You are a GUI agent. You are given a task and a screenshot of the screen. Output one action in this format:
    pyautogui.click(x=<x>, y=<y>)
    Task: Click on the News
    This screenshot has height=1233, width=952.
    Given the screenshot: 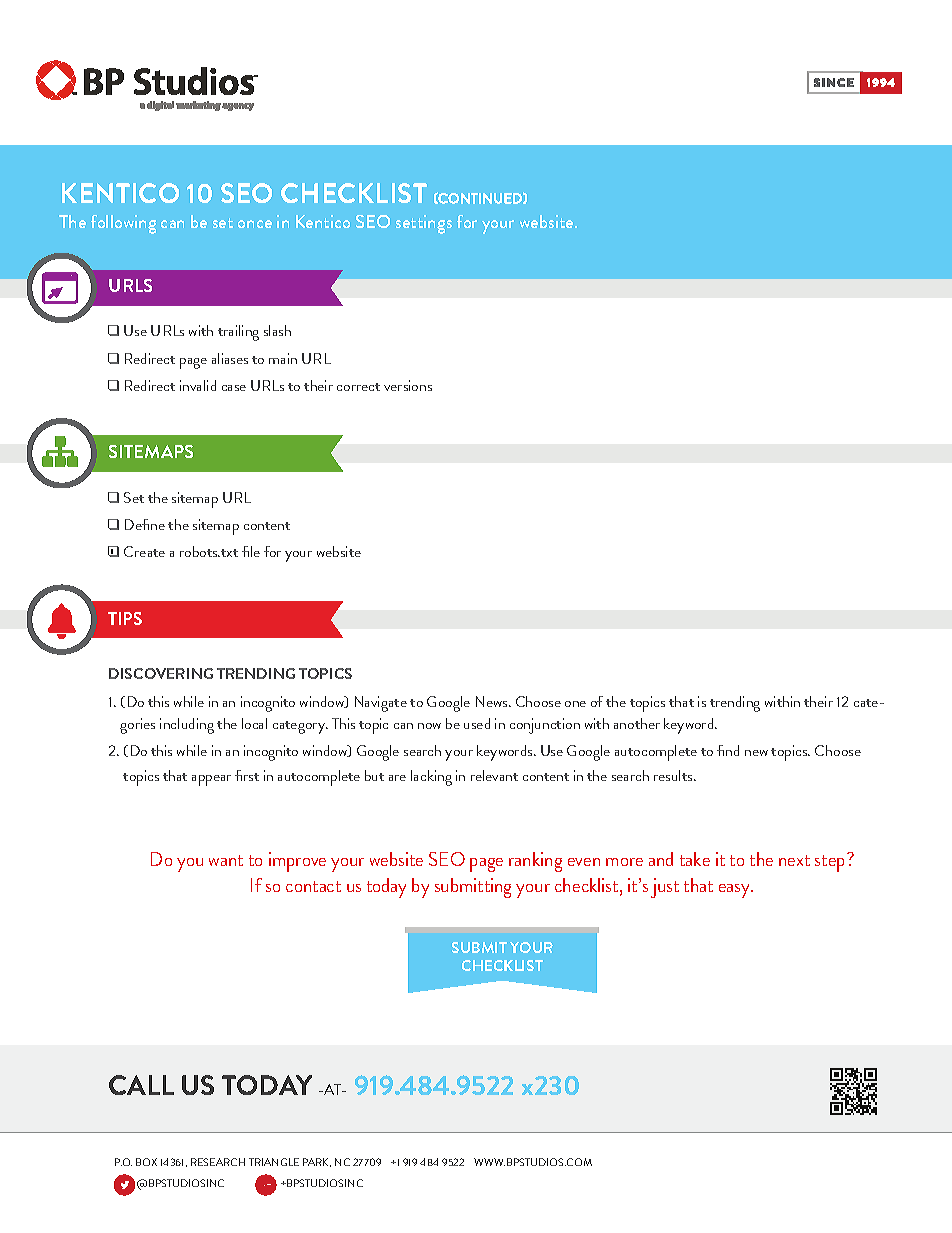 What is the action you would take?
    pyautogui.click(x=493, y=701)
